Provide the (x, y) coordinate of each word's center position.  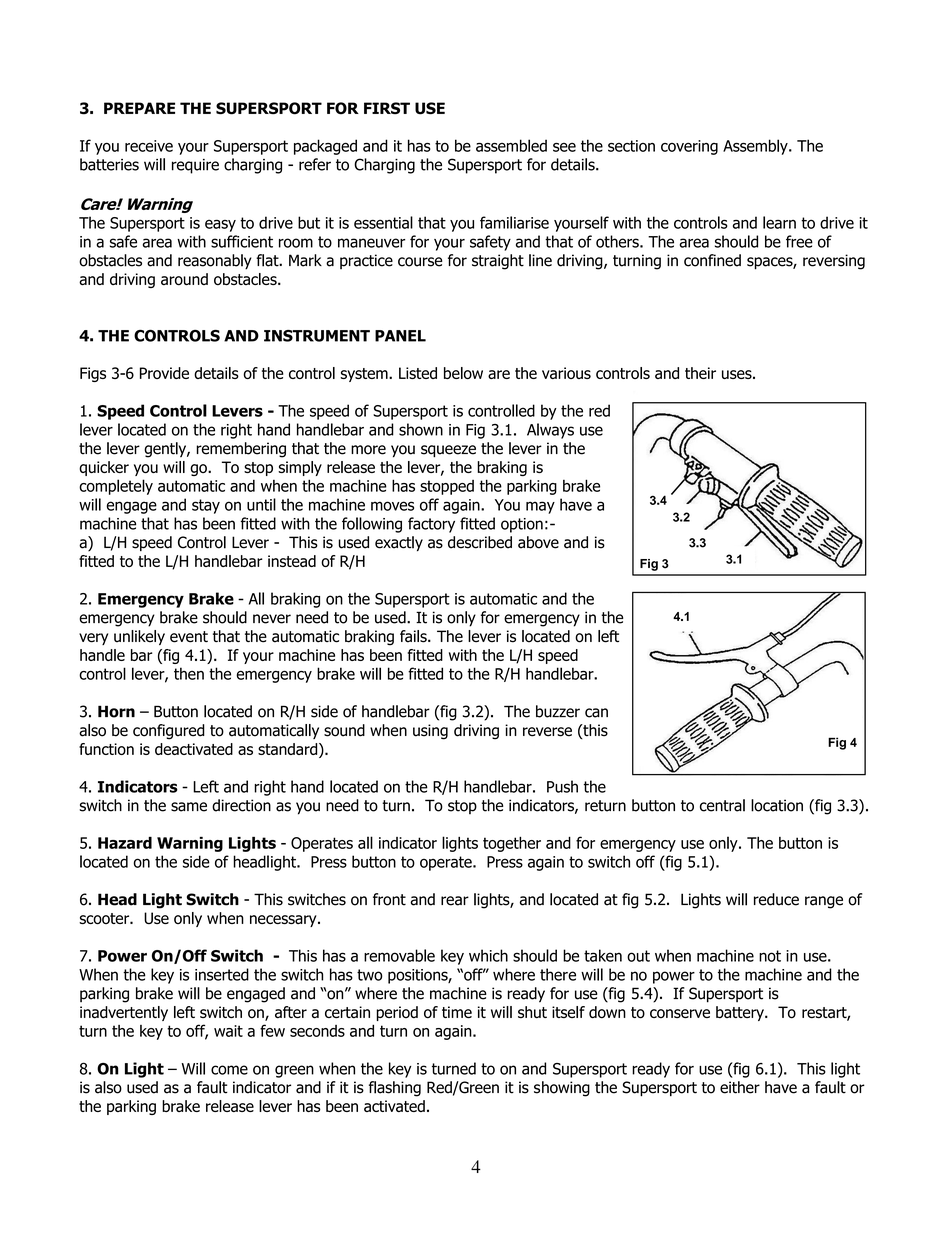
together (512, 844)
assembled (511, 145)
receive (149, 146)
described (480, 542)
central (722, 805)
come (229, 1070)
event (189, 637)
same (189, 807)
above (538, 542)
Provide (164, 373)
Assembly (756, 147)
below (463, 373)
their (700, 373)
